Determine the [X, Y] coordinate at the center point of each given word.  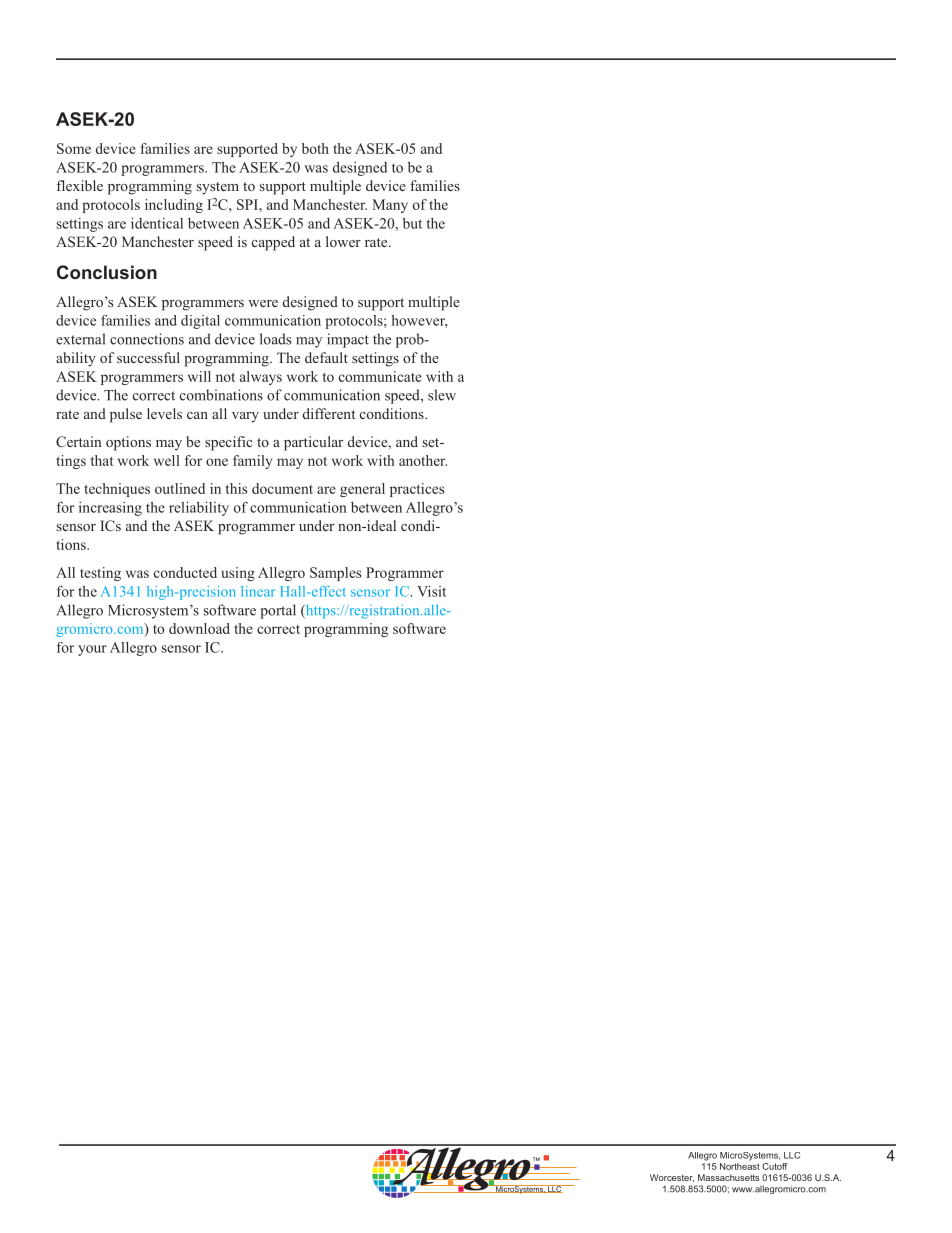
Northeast [740, 1166]
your [92, 650]
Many [390, 206]
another [423, 460]
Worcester [672, 1178]
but [412, 223]
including [174, 206]
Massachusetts [729, 1177]
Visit [431, 591]
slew [442, 395]
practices [417, 490]
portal [278, 611]
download [199, 628]
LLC [792, 1155]
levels [164, 413]
